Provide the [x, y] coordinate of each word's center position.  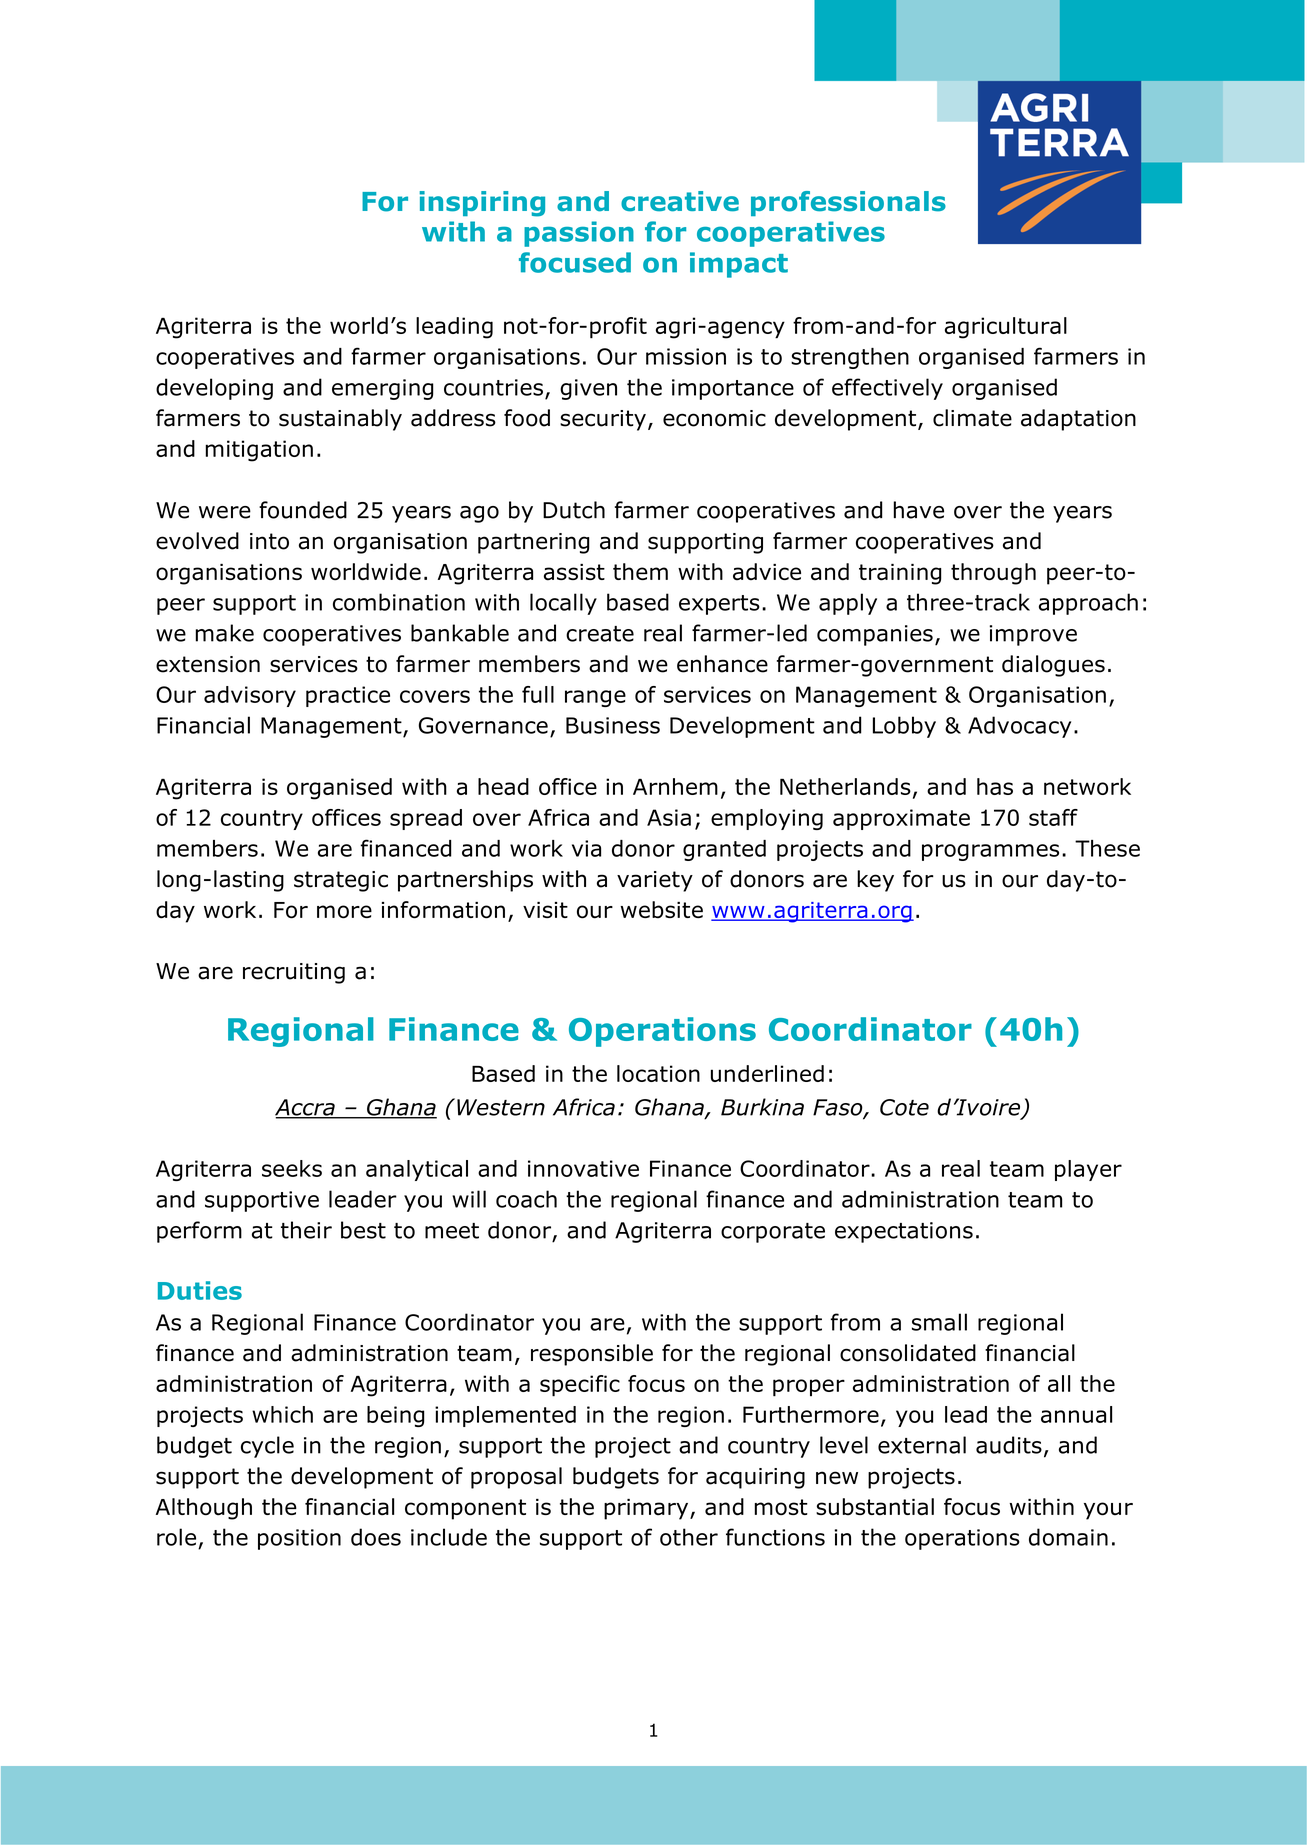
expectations [904, 1232]
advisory [250, 696]
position [299, 1539]
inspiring [482, 204]
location [658, 1073]
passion [579, 234]
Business [613, 725]
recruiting [294, 973]
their [306, 1230]
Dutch [574, 510]
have [918, 510]
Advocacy [1019, 727]
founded [303, 510]
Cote [904, 1107]
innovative [583, 1168]
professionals [848, 203]
